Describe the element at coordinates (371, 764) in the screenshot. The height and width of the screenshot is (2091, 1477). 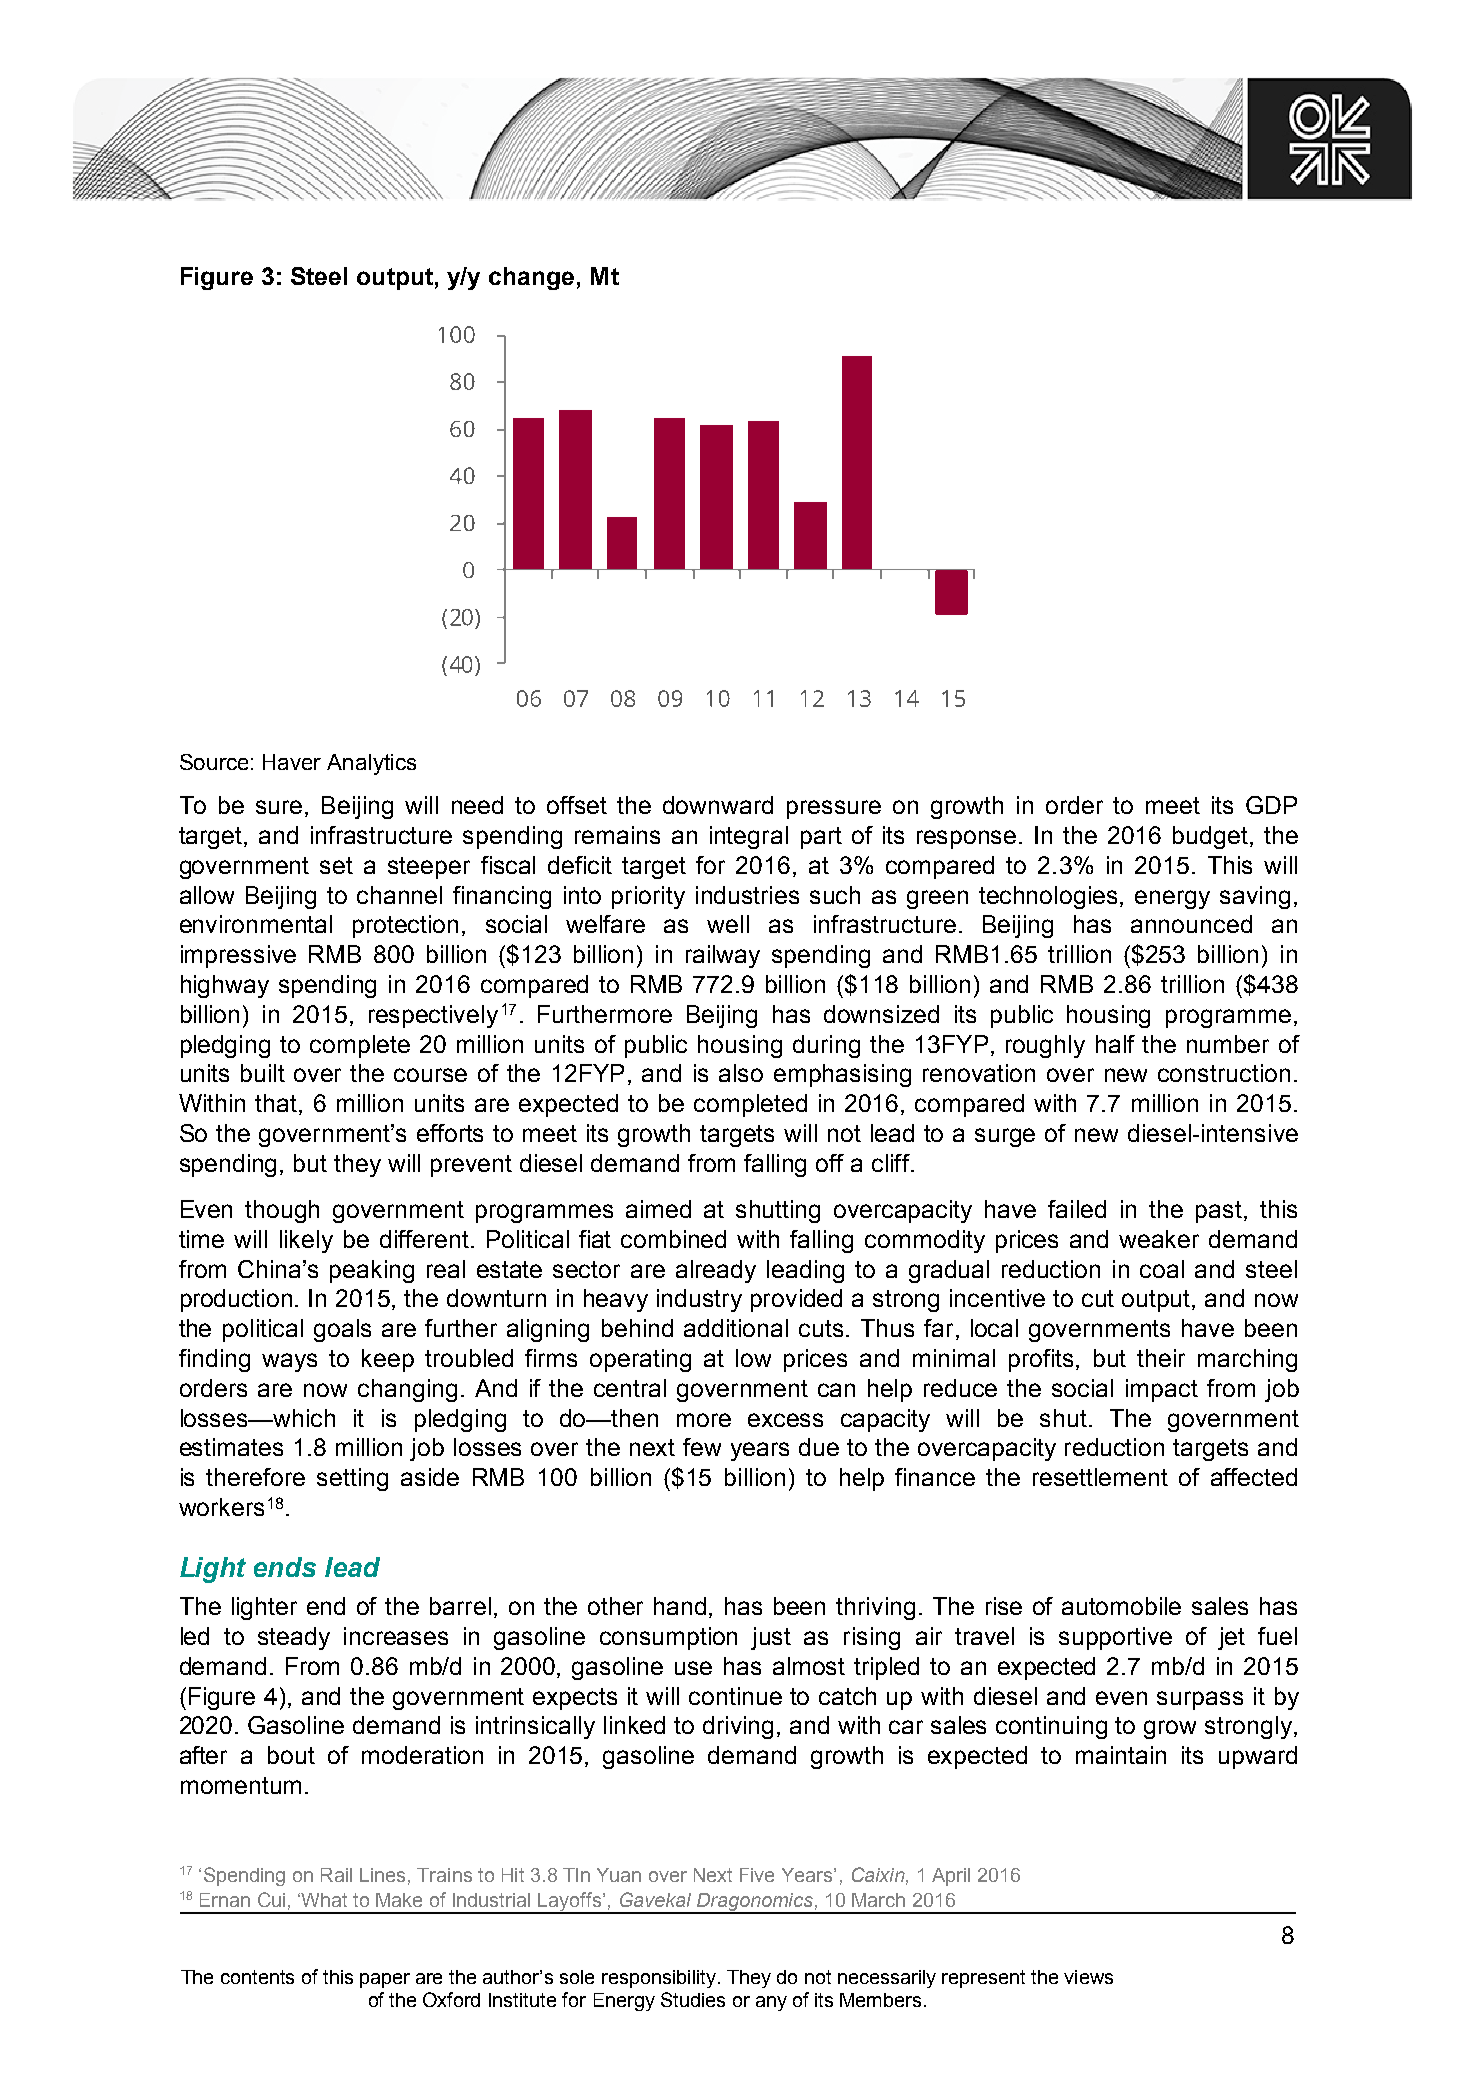
I see `Analytics` at that location.
